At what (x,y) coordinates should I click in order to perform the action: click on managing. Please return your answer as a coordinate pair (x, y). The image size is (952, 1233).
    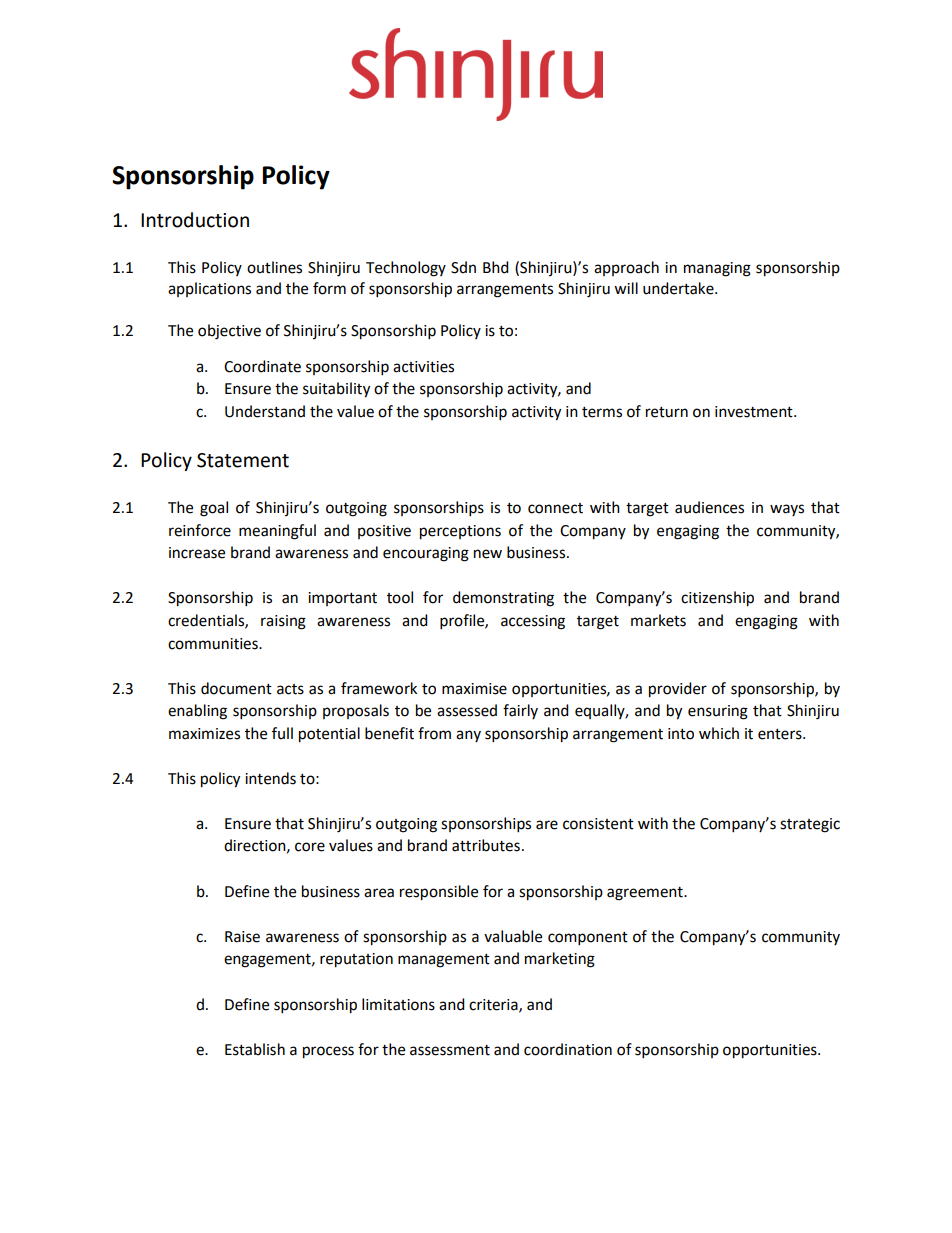
    Looking at the image, I should click on (717, 269).
